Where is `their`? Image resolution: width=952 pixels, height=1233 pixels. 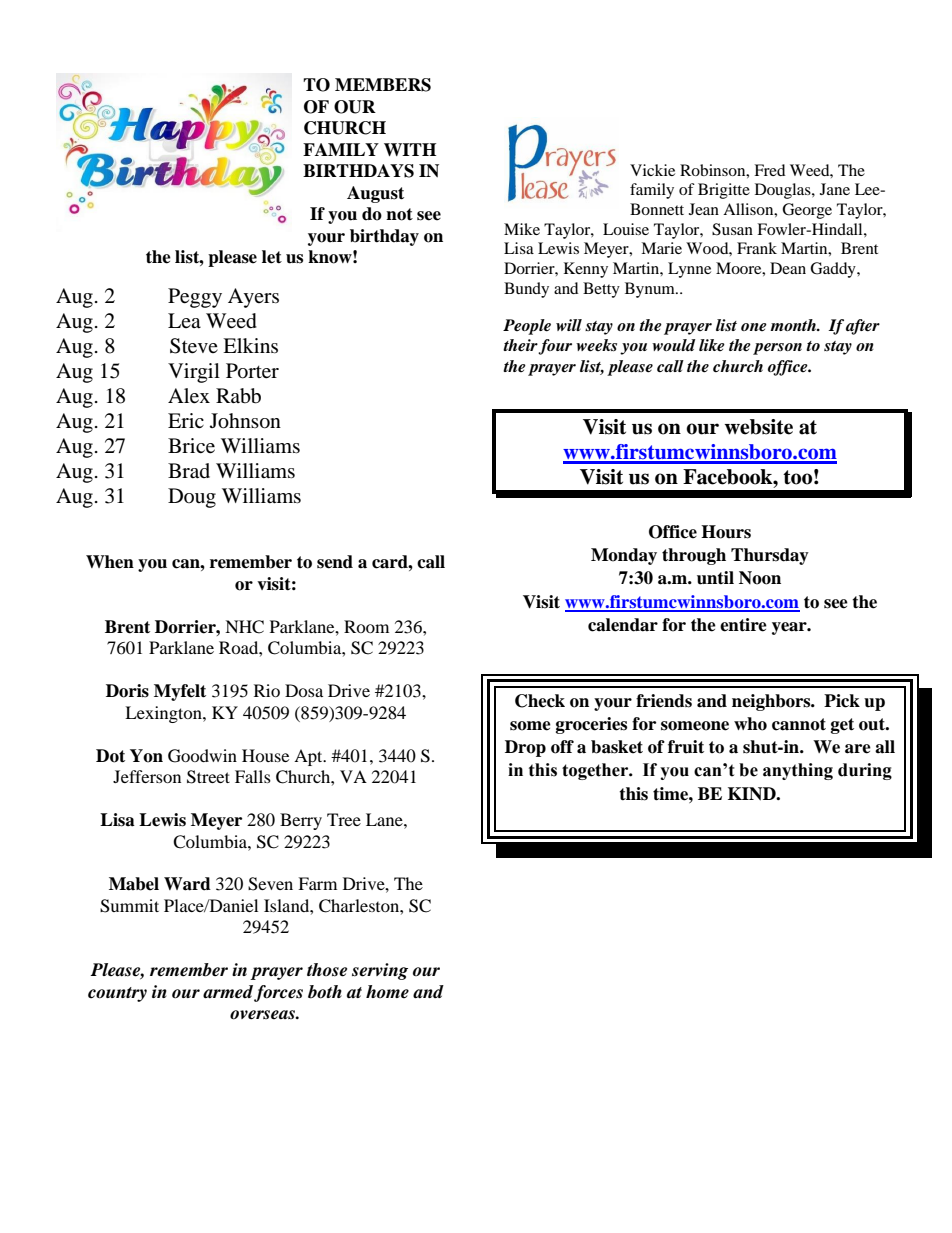 their is located at coordinates (521, 346).
